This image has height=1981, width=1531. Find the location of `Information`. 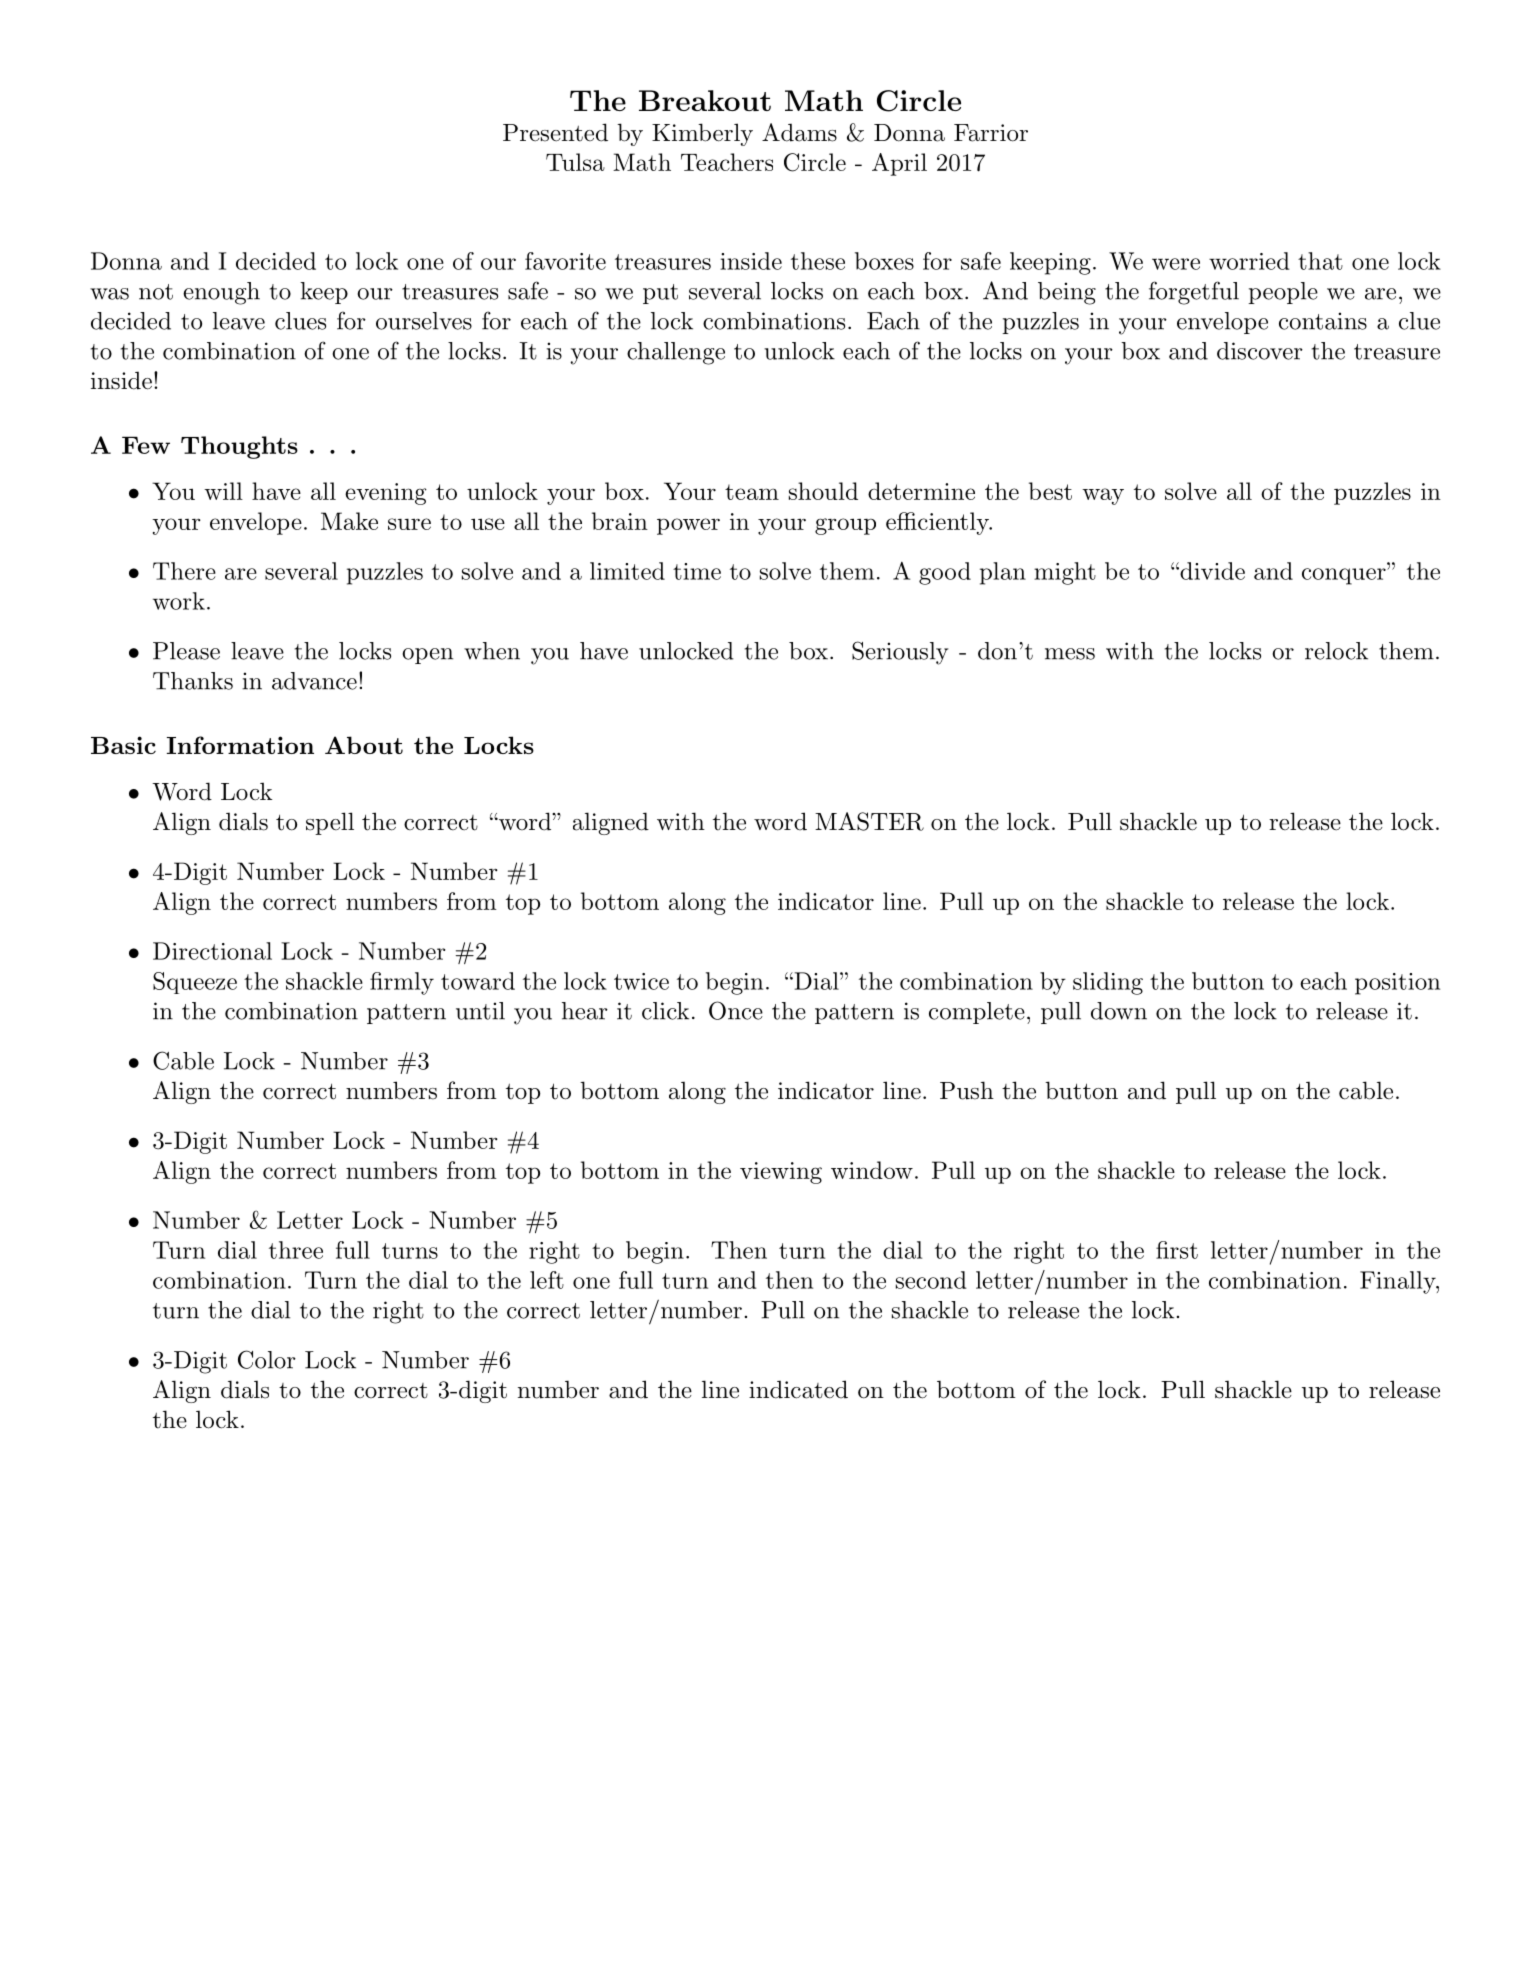

Information is located at coordinates (240, 745).
